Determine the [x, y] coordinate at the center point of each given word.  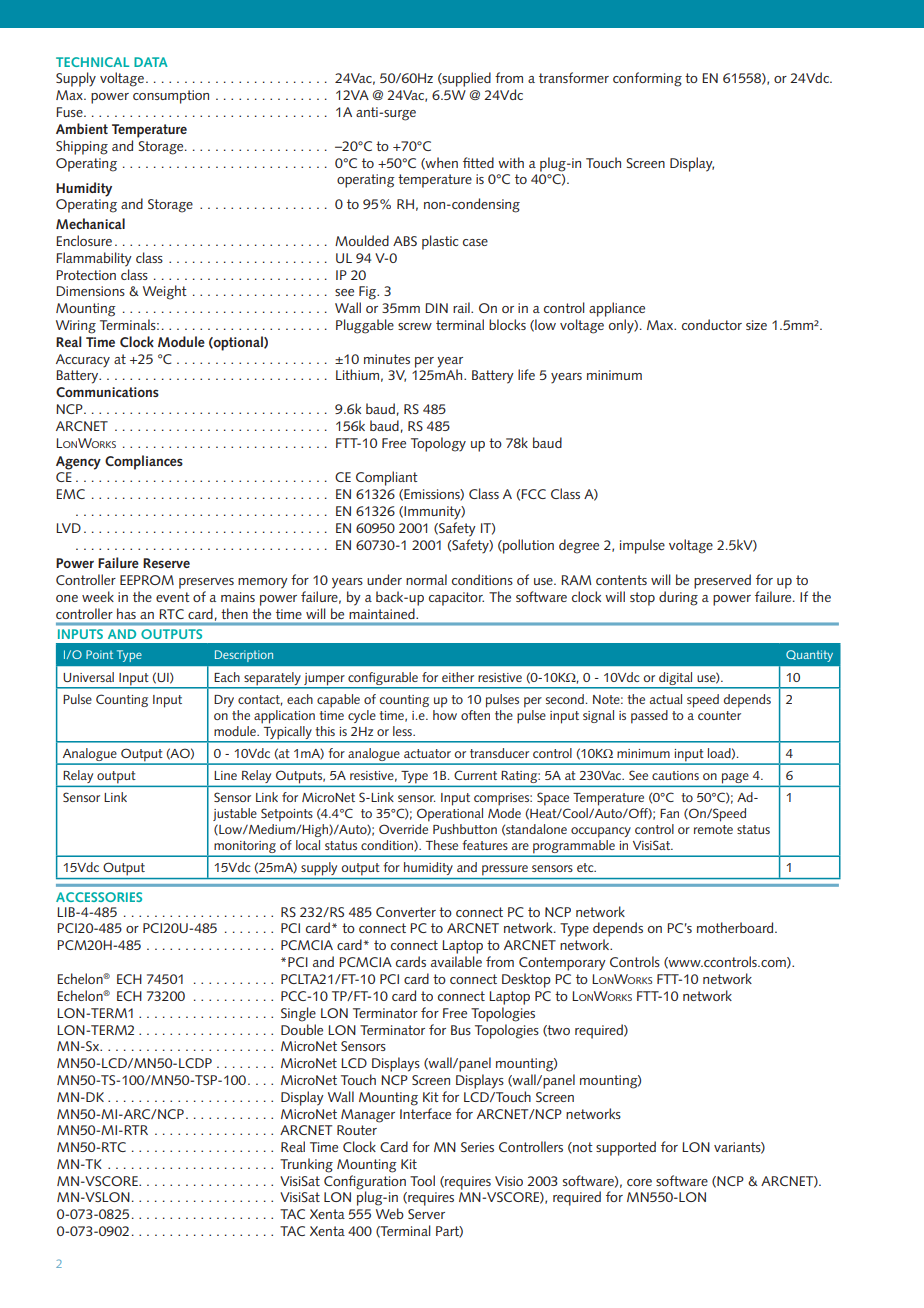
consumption [171, 97]
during [678, 598]
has [126, 613]
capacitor [456, 599]
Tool [422, 1180]
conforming [647, 79]
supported [626, 1148]
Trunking [306, 1165]
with [511, 162]
